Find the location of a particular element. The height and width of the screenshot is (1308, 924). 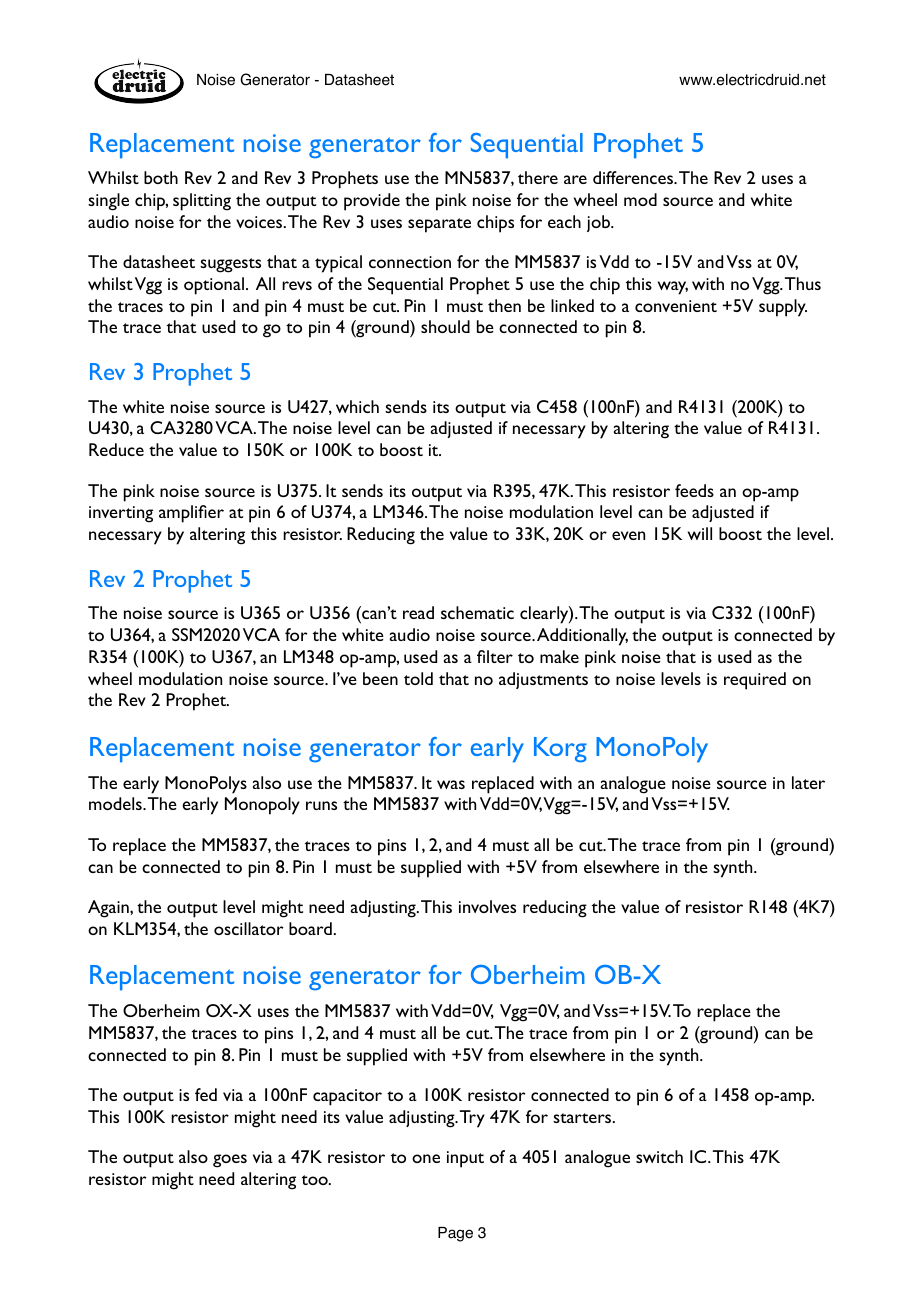

differences is located at coordinates (634, 177).
